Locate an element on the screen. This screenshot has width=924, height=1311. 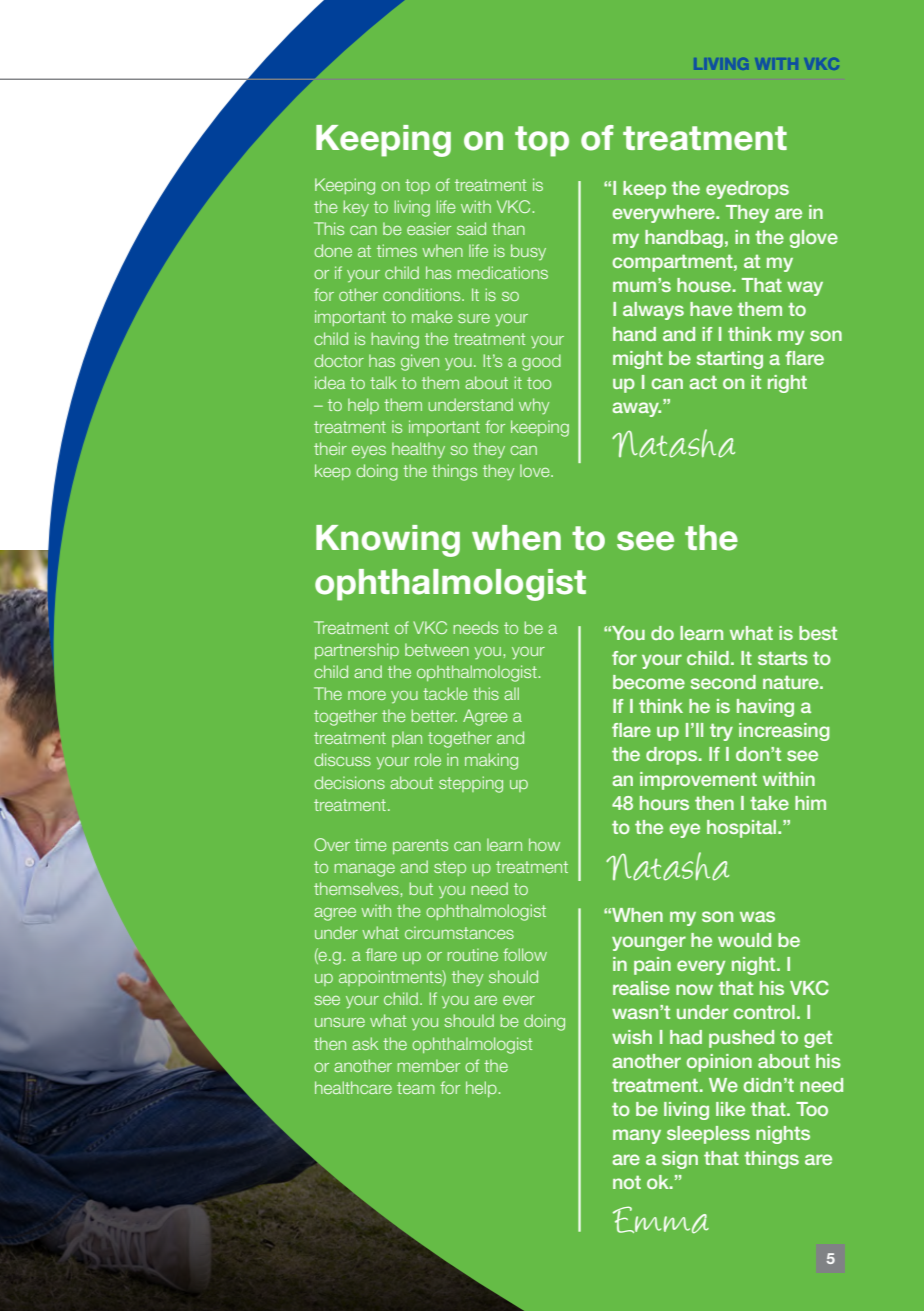
house is located at coordinates (705, 285).
